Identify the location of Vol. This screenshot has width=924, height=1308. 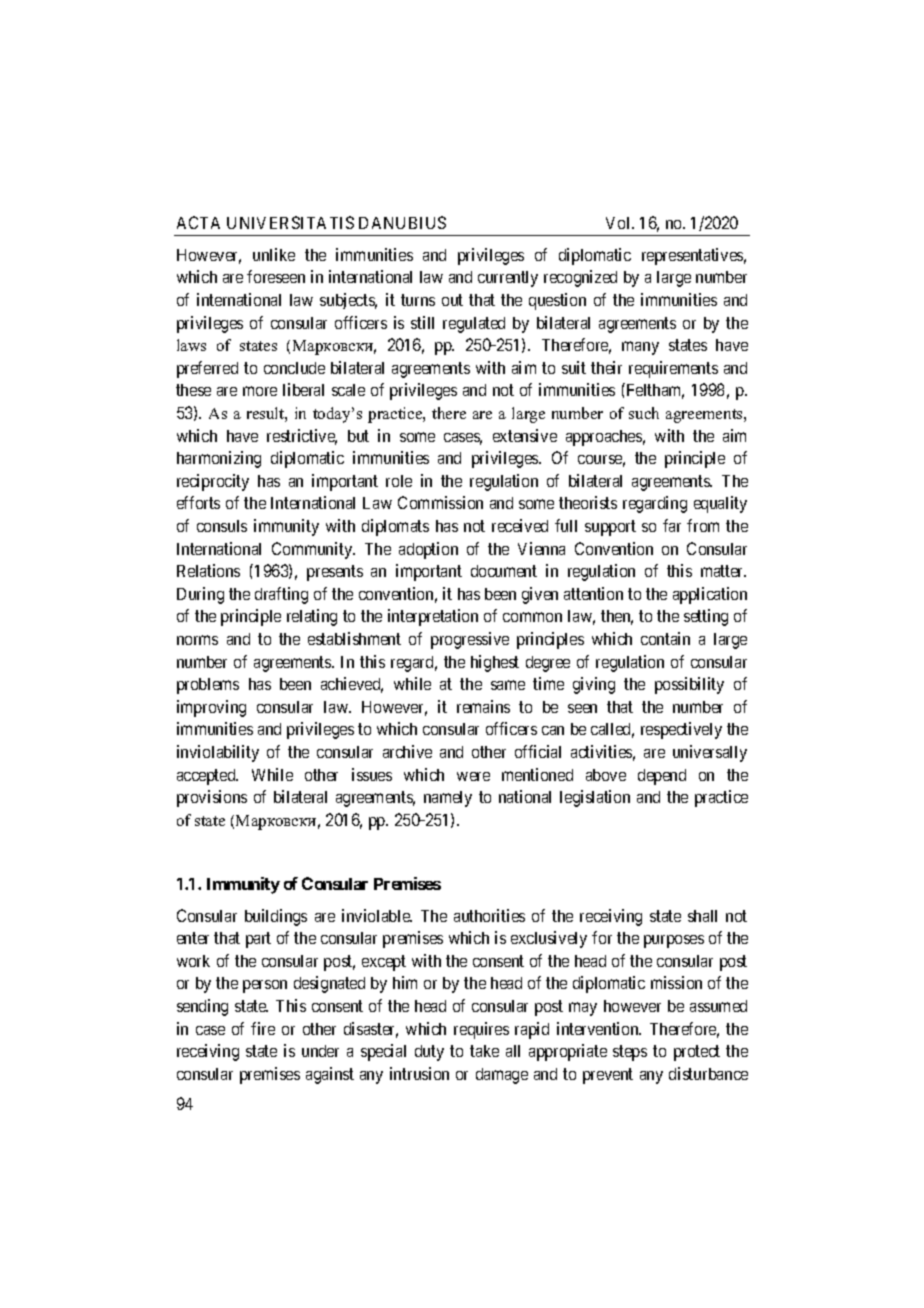
(619, 223).
